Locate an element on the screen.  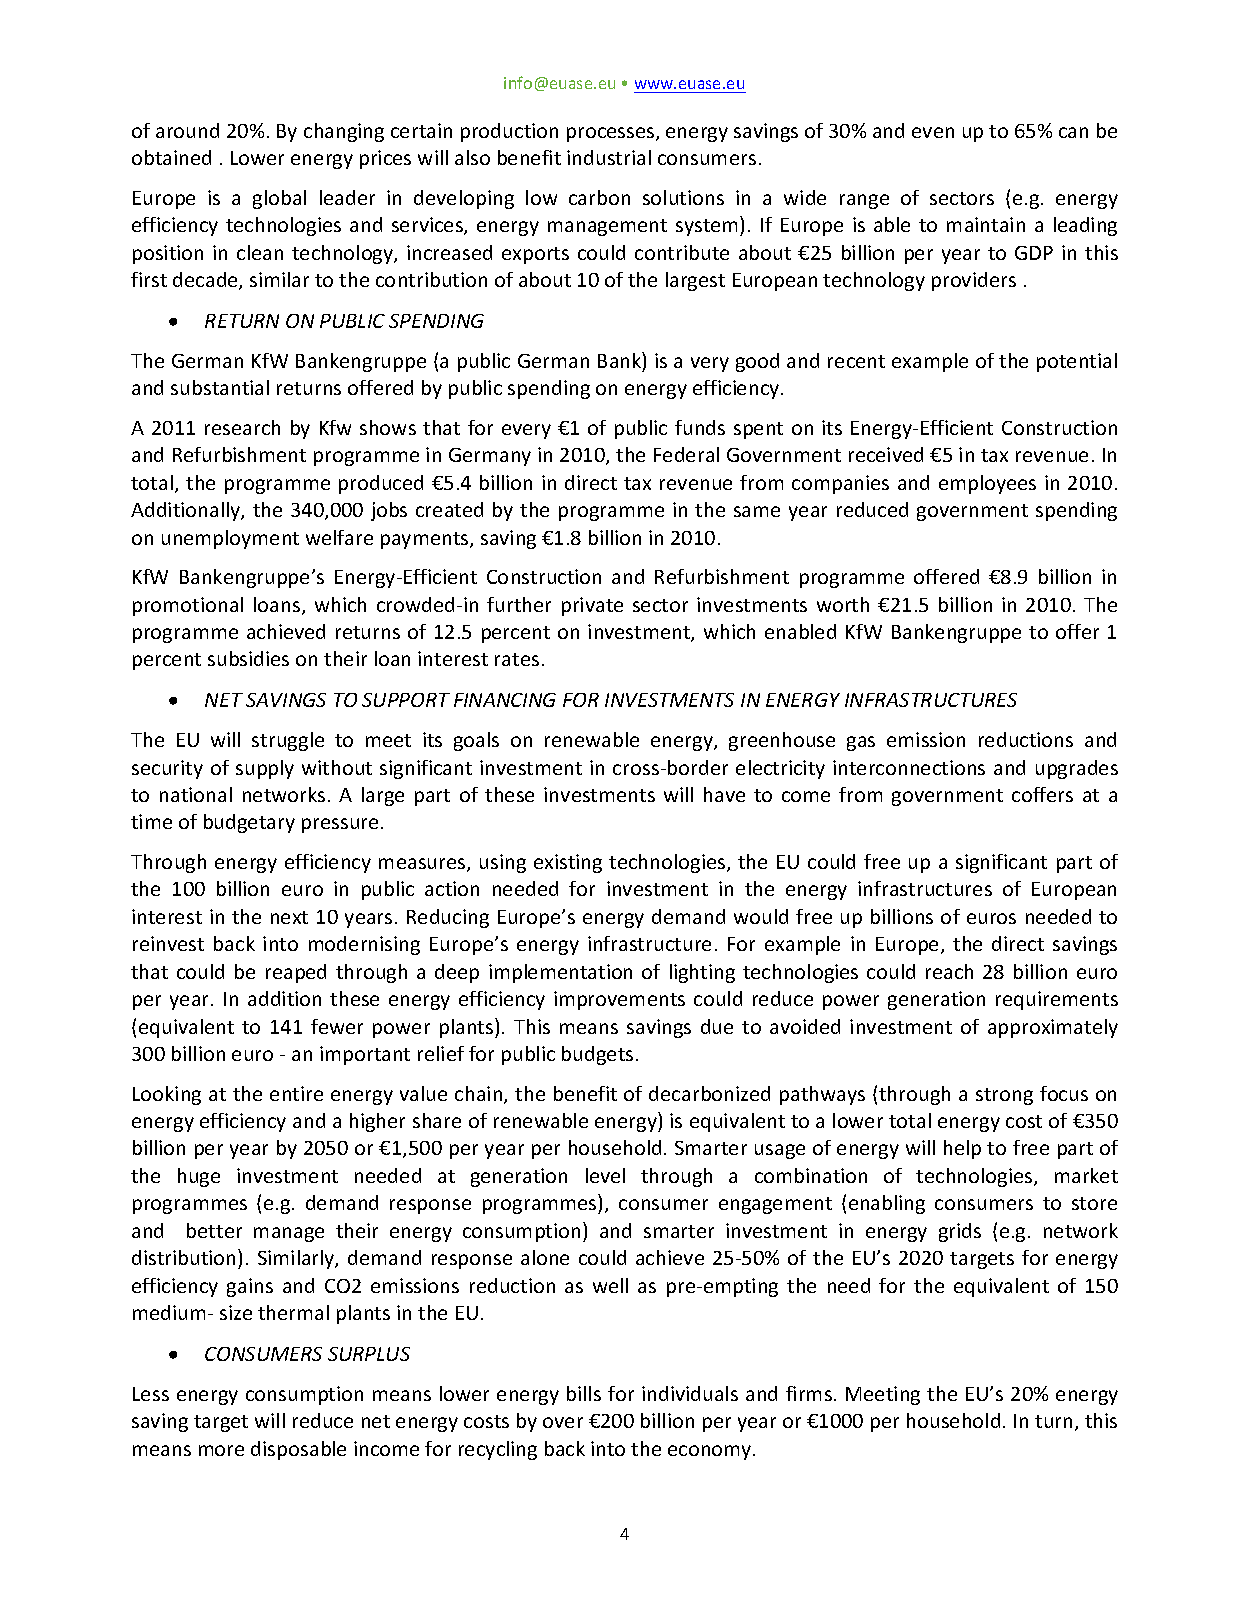
bills is located at coordinates (584, 1393).
